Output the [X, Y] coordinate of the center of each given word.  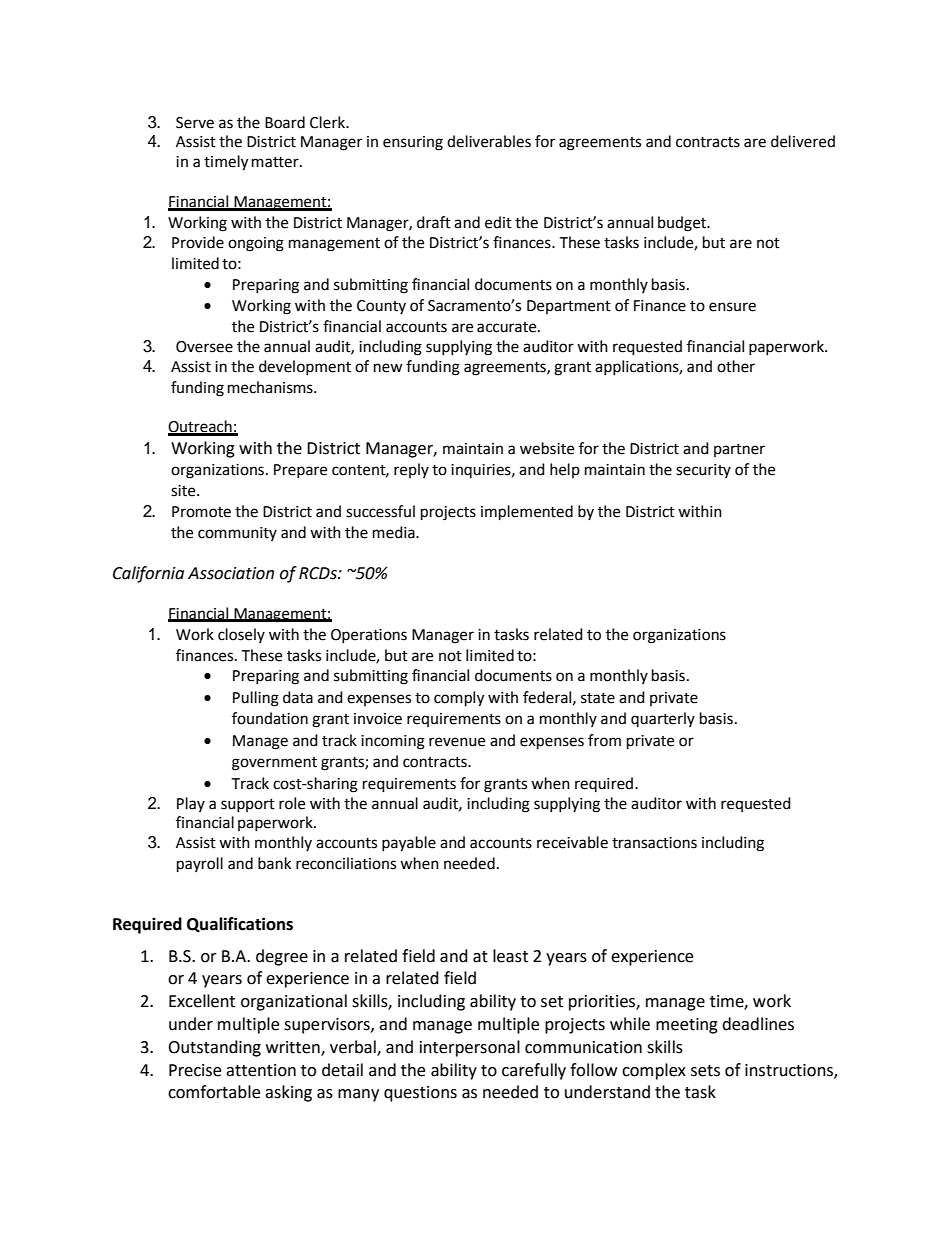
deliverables [489, 141]
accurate [508, 327]
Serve [195, 123]
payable [409, 844]
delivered [803, 141]
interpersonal [470, 1048]
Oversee [204, 347]
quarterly [663, 719]
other [736, 366]
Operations [369, 636]
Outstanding [214, 1048]
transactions [654, 843]
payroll [200, 865]
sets [705, 1071]
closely [241, 635]
